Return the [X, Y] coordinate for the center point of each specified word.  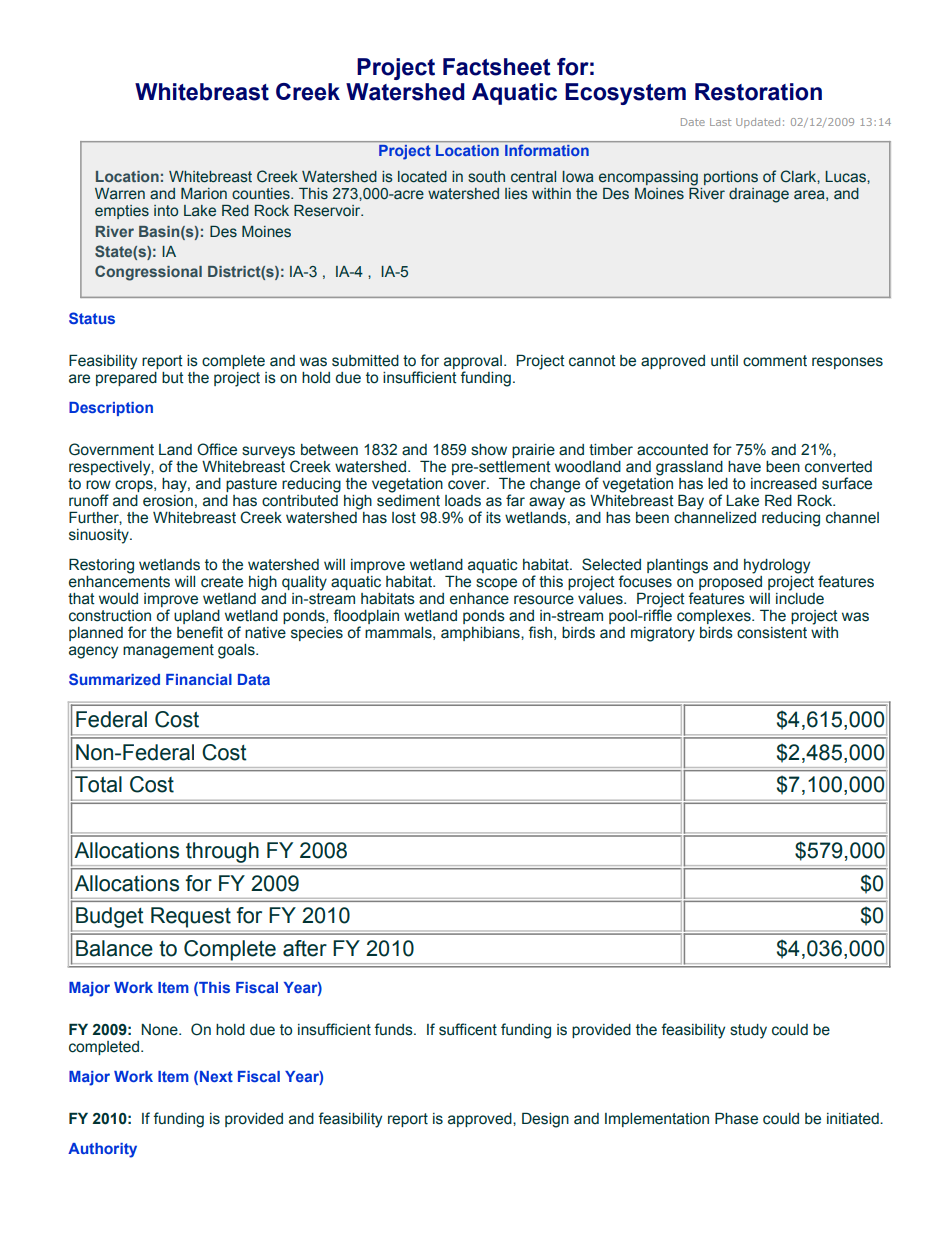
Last [720, 122]
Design [545, 1120]
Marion [204, 194]
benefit [200, 632]
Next [216, 1076]
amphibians [481, 634]
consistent [772, 633]
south [486, 177]
